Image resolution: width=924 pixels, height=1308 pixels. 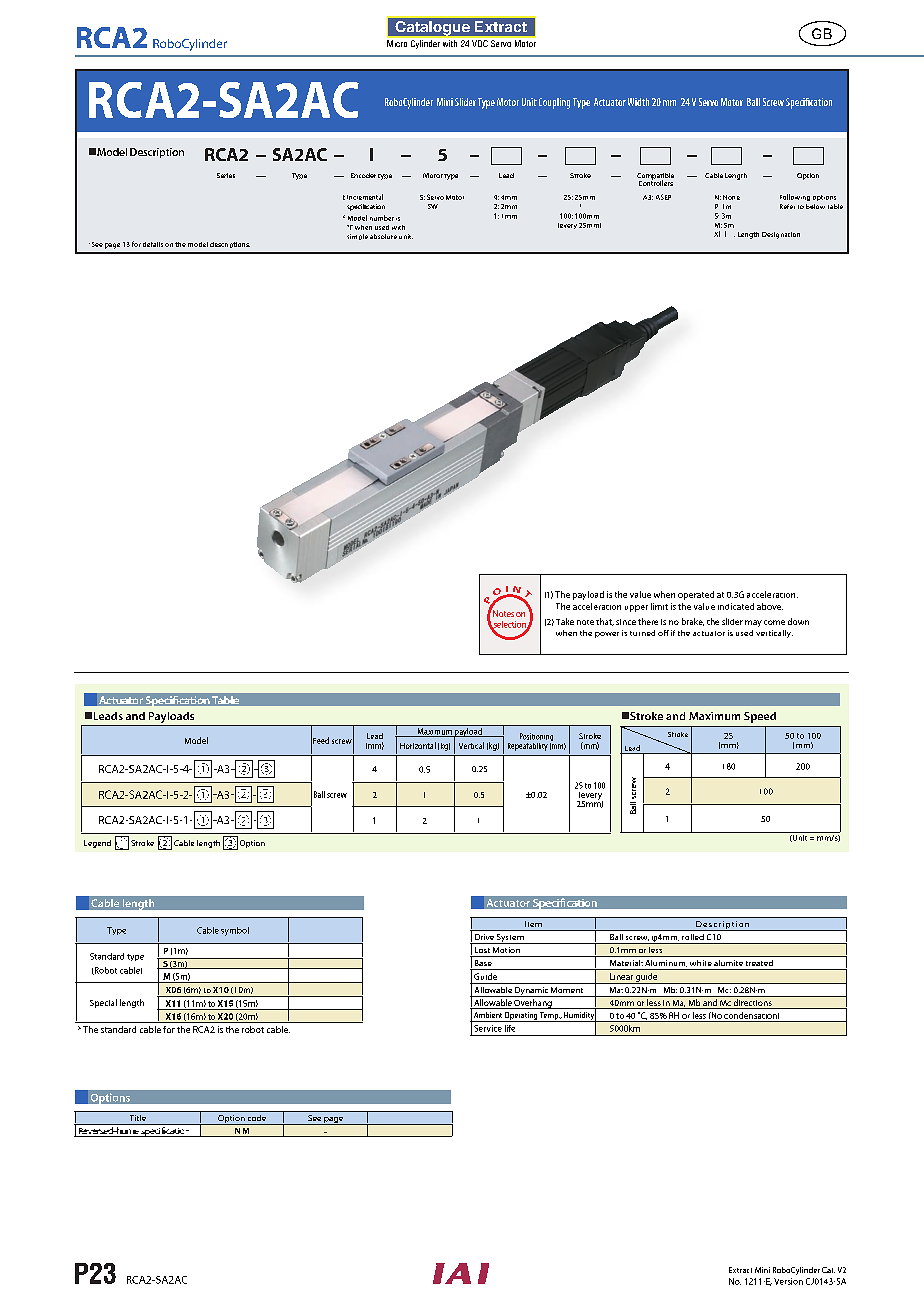 I want to click on Series, so click(x=226, y=175).
